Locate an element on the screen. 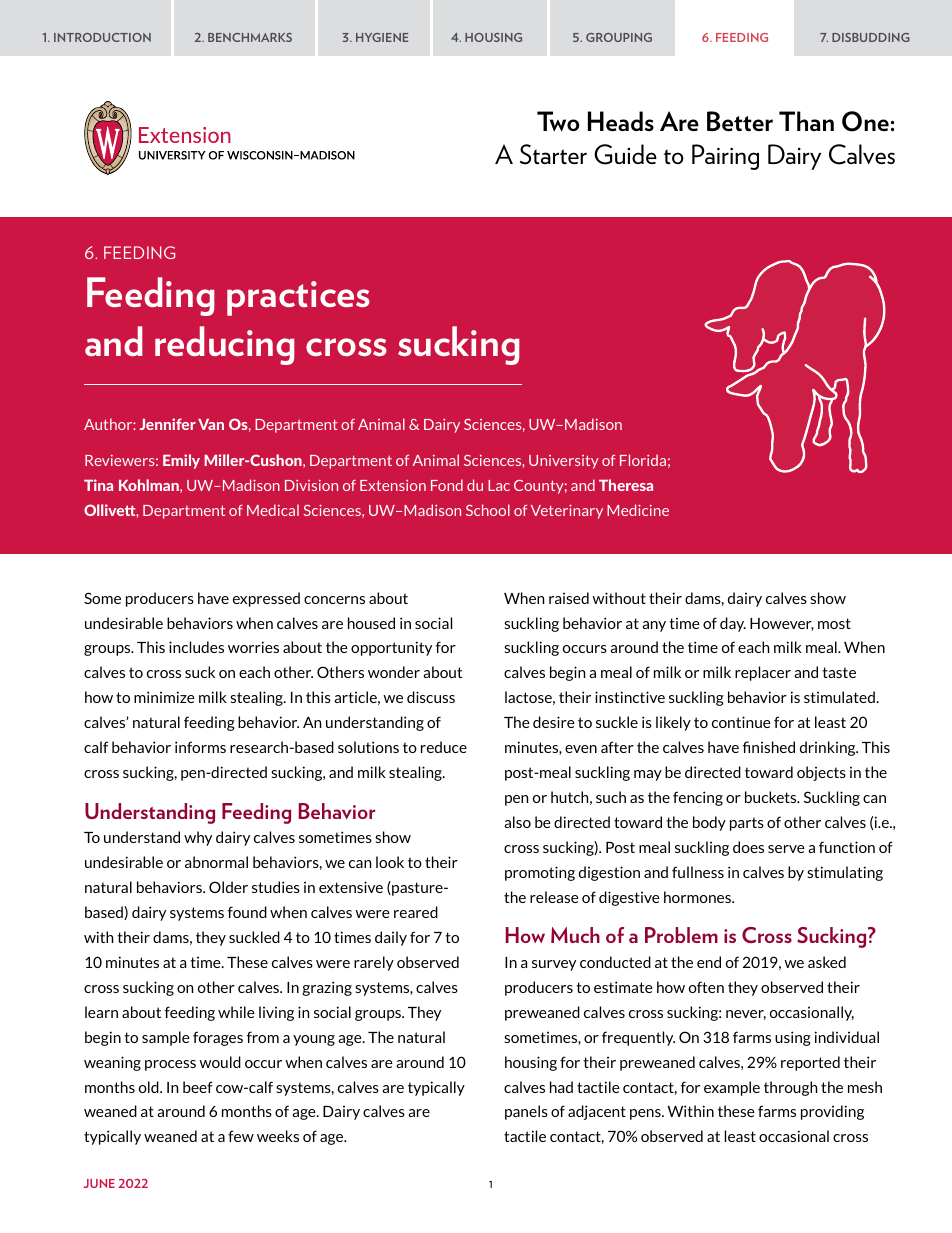 The height and width of the screenshot is (1233, 952). BENCHMARKS is located at coordinates (250, 37).
